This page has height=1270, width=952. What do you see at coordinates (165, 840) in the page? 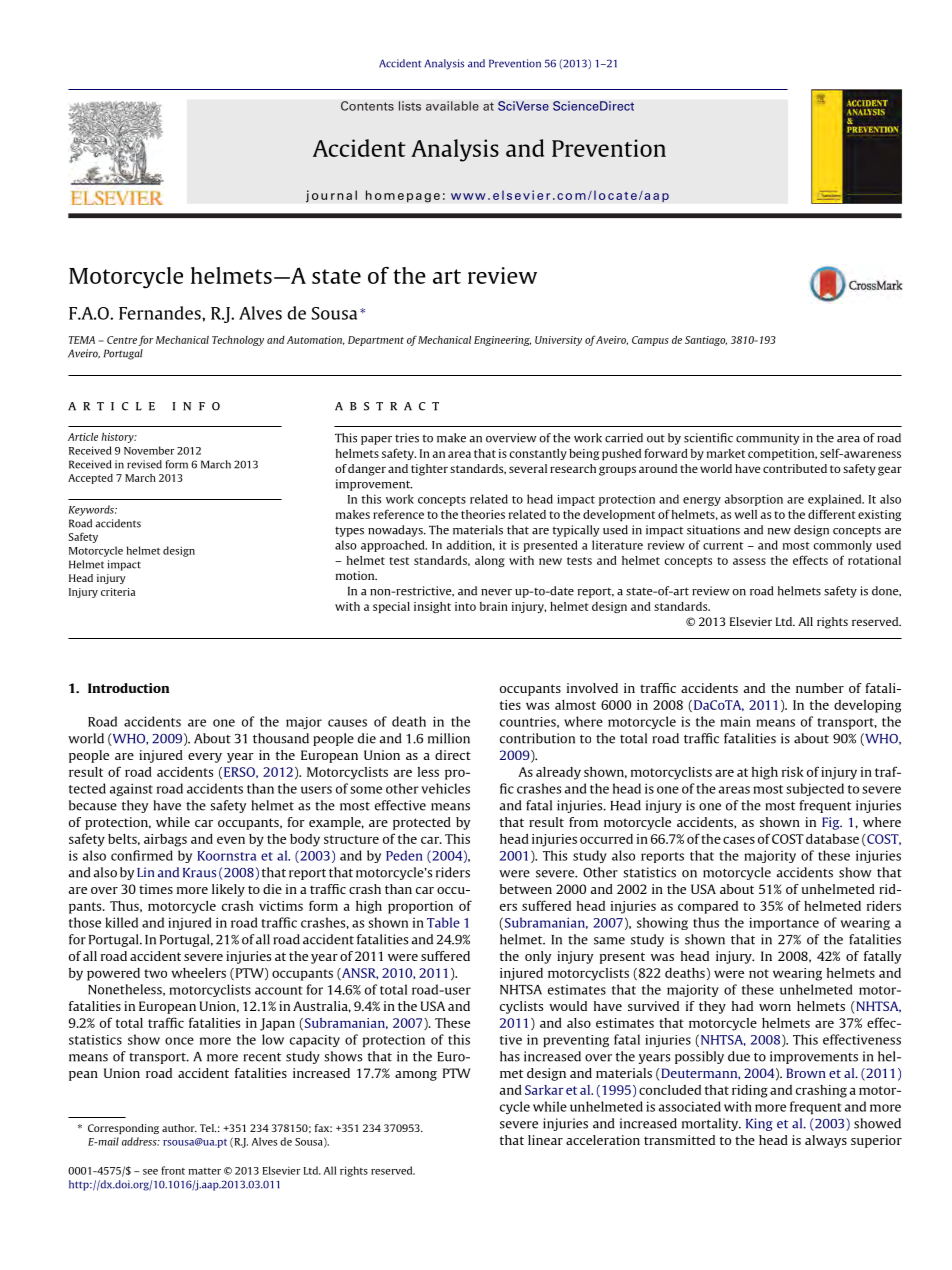
I see `airbags` at bounding box center [165, 840].
